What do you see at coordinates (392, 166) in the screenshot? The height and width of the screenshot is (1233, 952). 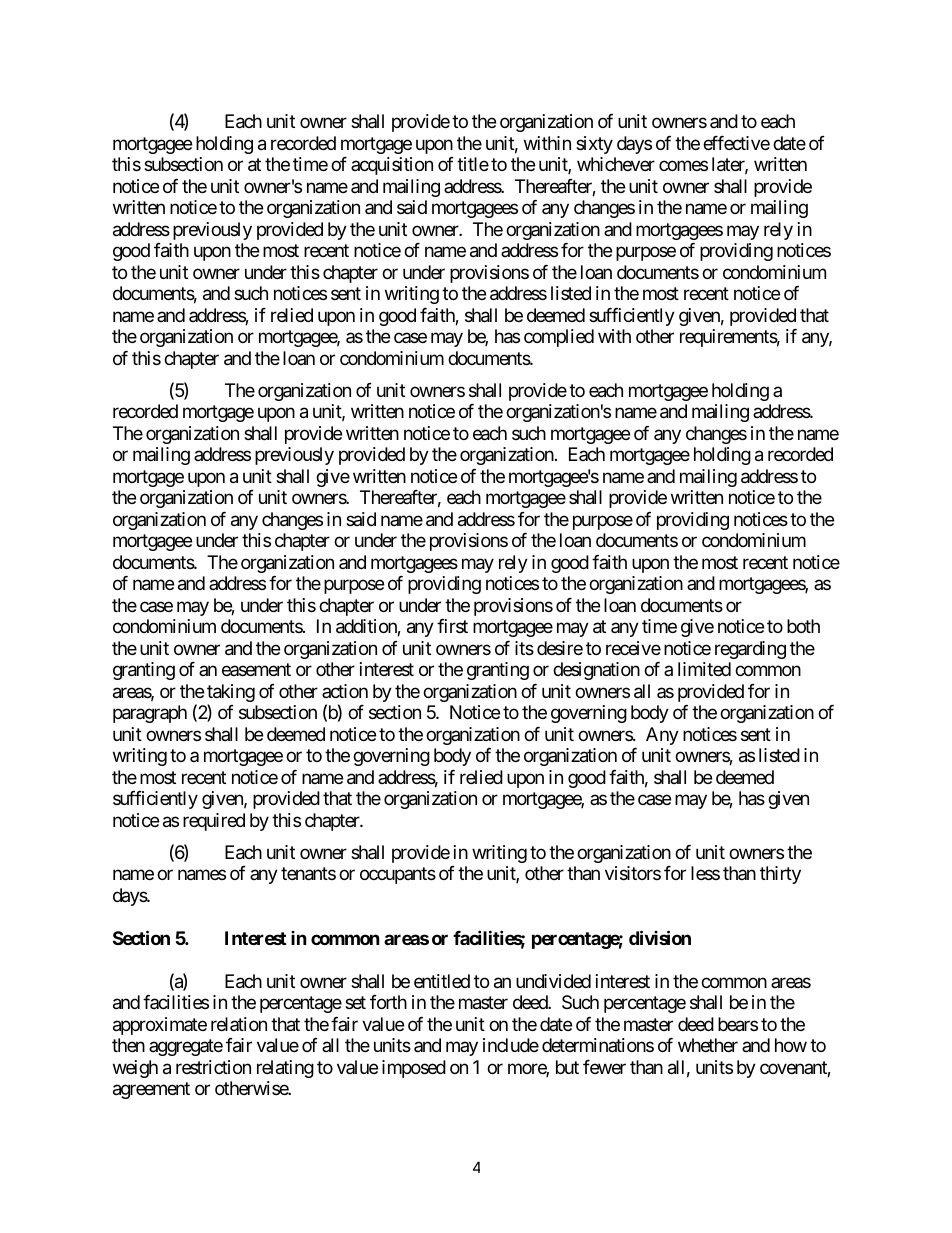 I see `acquisition` at bounding box center [392, 166].
